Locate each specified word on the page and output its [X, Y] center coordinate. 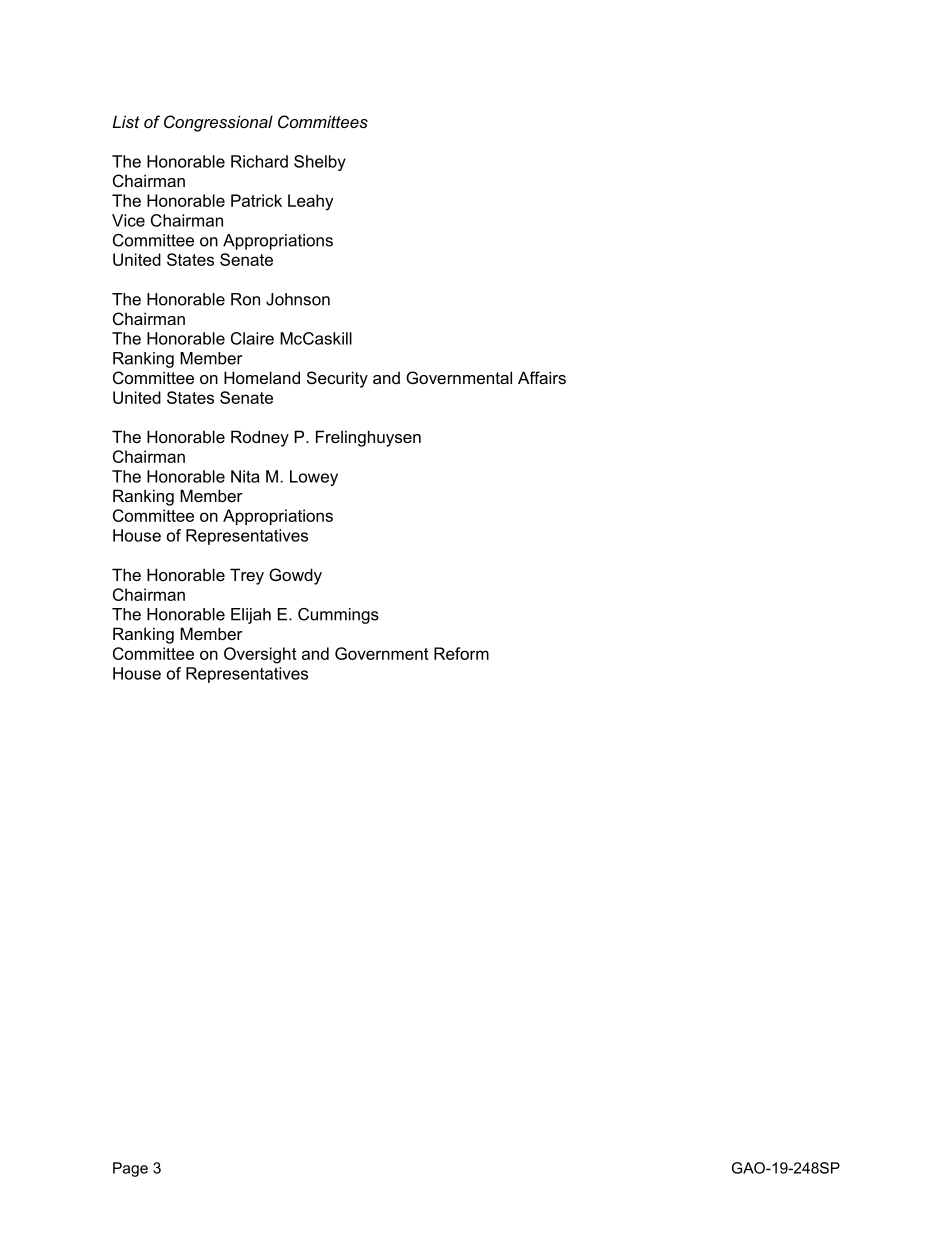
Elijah [251, 616]
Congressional [218, 123]
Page [130, 1169]
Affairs [542, 377]
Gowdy [295, 576]
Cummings [338, 616]
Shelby [320, 163]
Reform [461, 653]
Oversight [260, 655]
